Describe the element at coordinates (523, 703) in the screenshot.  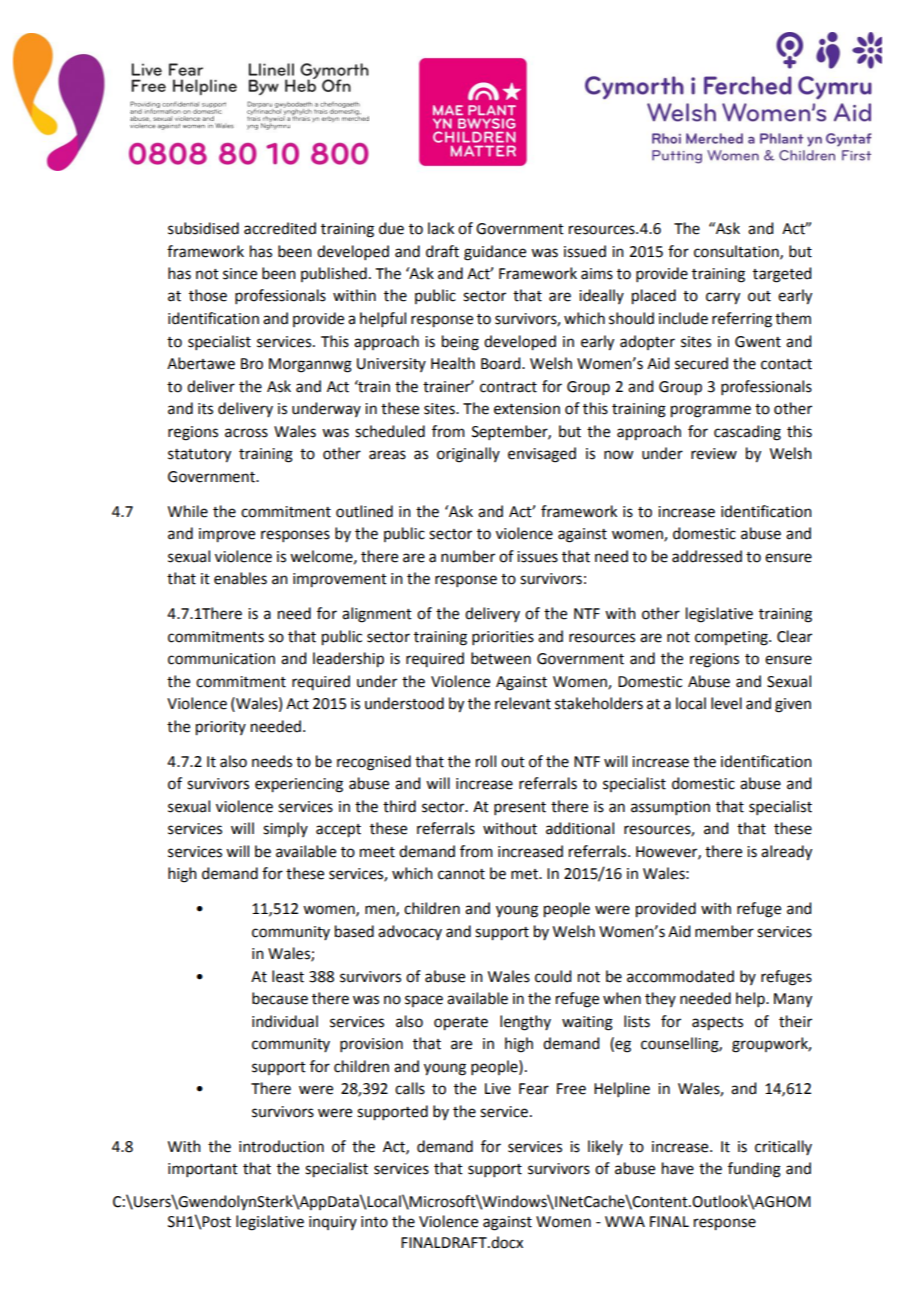
I see `relevant` at that location.
